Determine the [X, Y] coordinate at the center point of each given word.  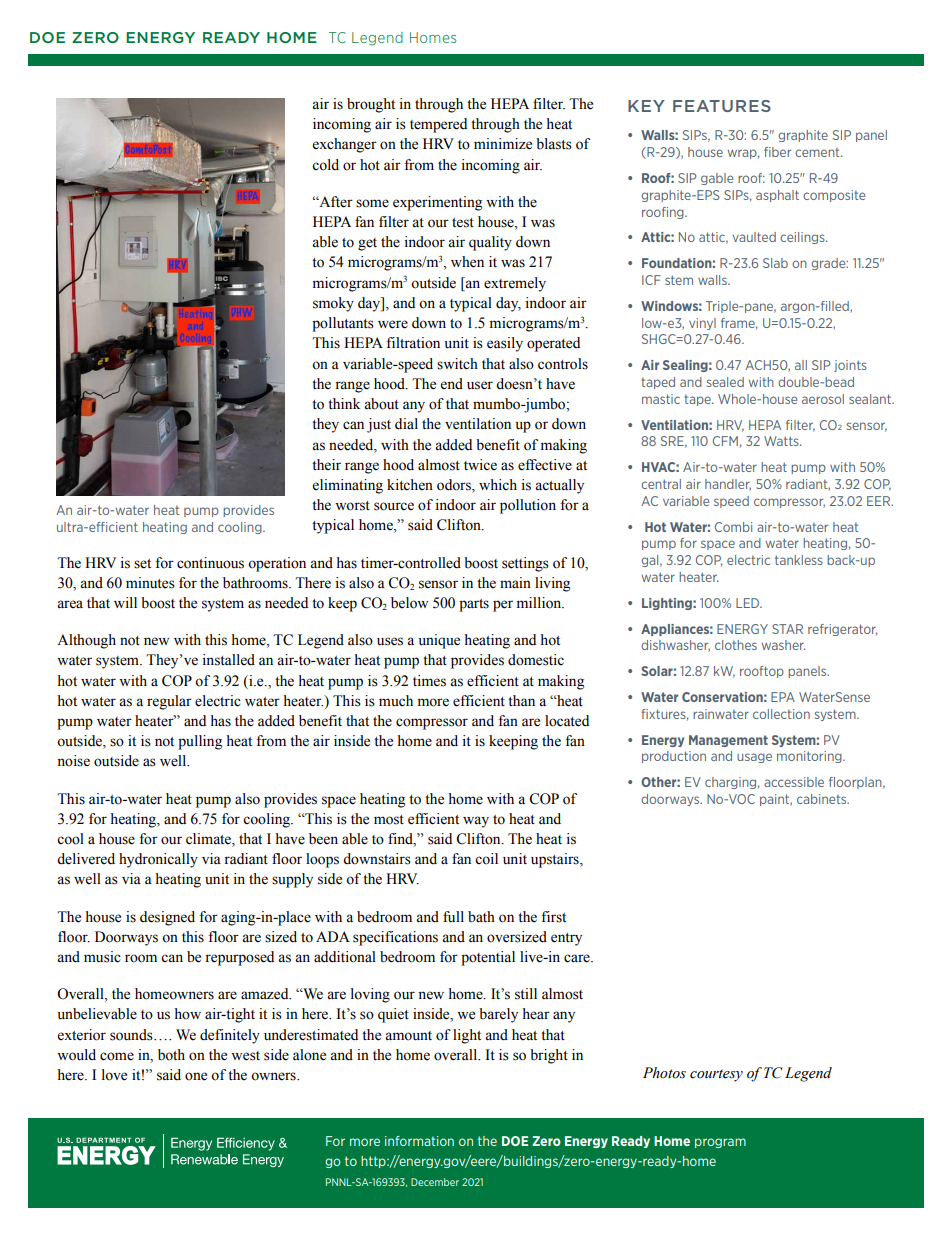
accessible [794, 782]
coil [486, 859]
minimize [503, 144]
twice [480, 465]
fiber [777, 152]
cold [325, 165]
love [114, 1075]
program [720, 1143]
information [419, 1141]
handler [728, 485]
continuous [210, 563]
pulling [200, 742]
